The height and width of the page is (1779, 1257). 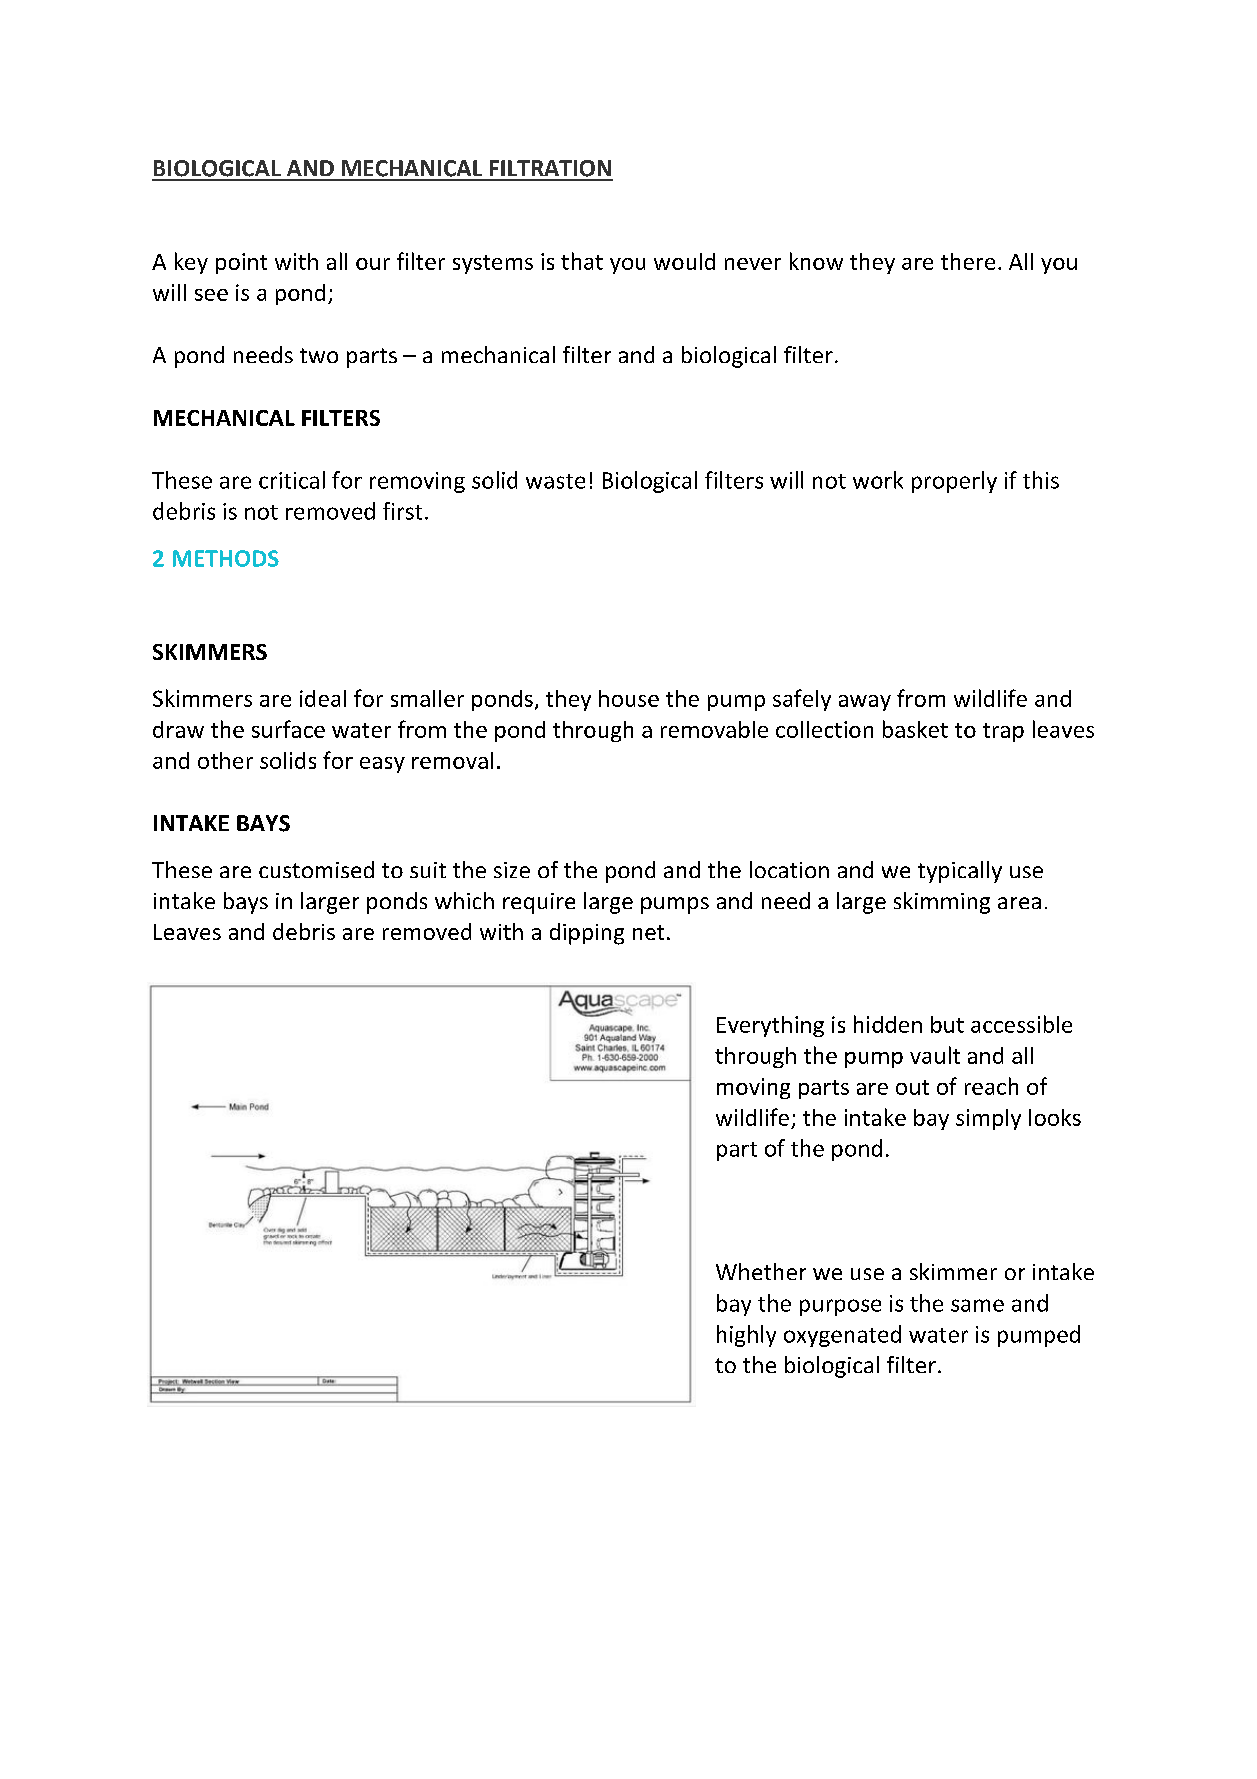 What do you see at coordinates (241, 263) in the page?
I see `point` at bounding box center [241, 263].
